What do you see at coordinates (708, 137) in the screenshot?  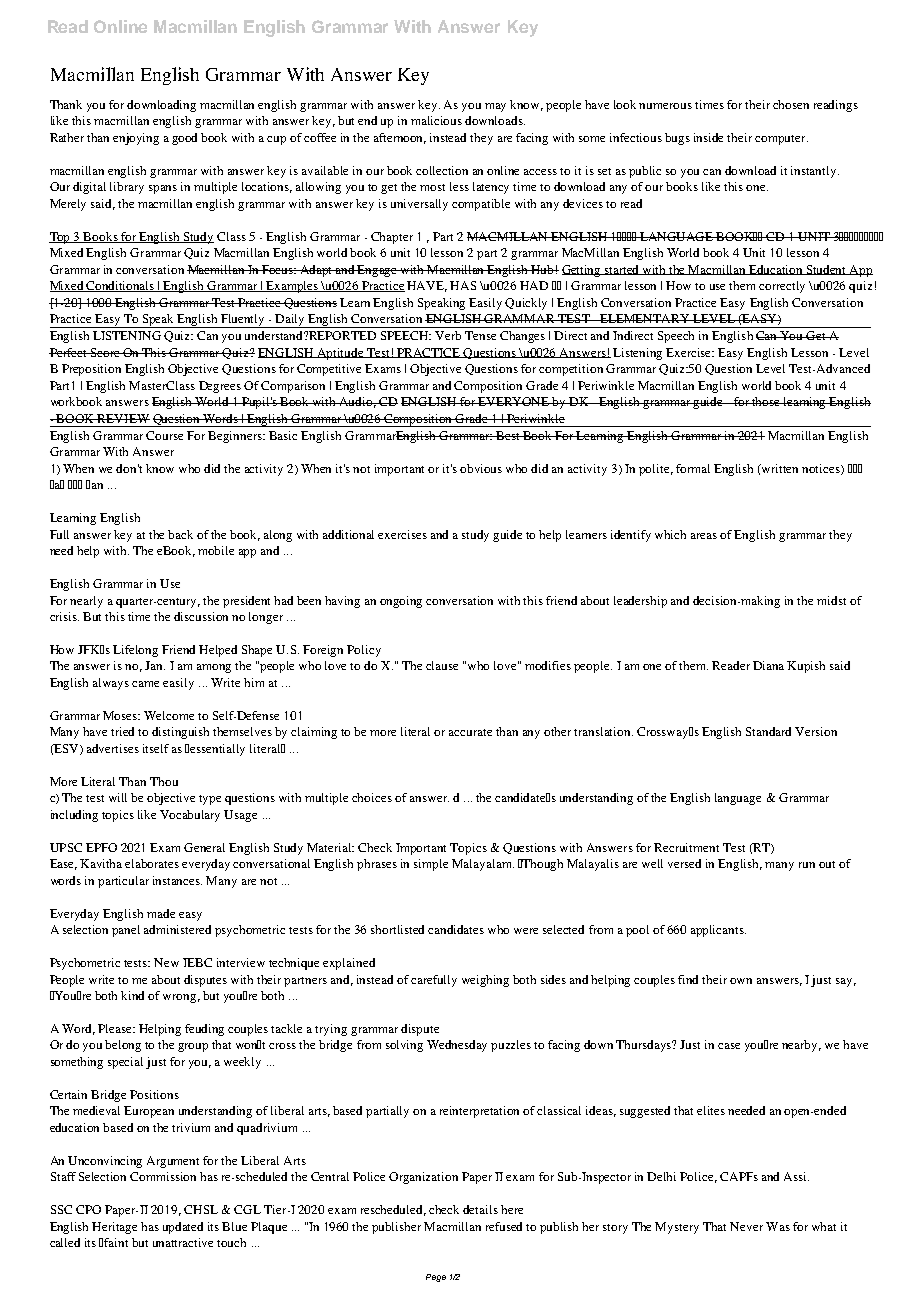 I see `inside` at bounding box center [708, 137].
